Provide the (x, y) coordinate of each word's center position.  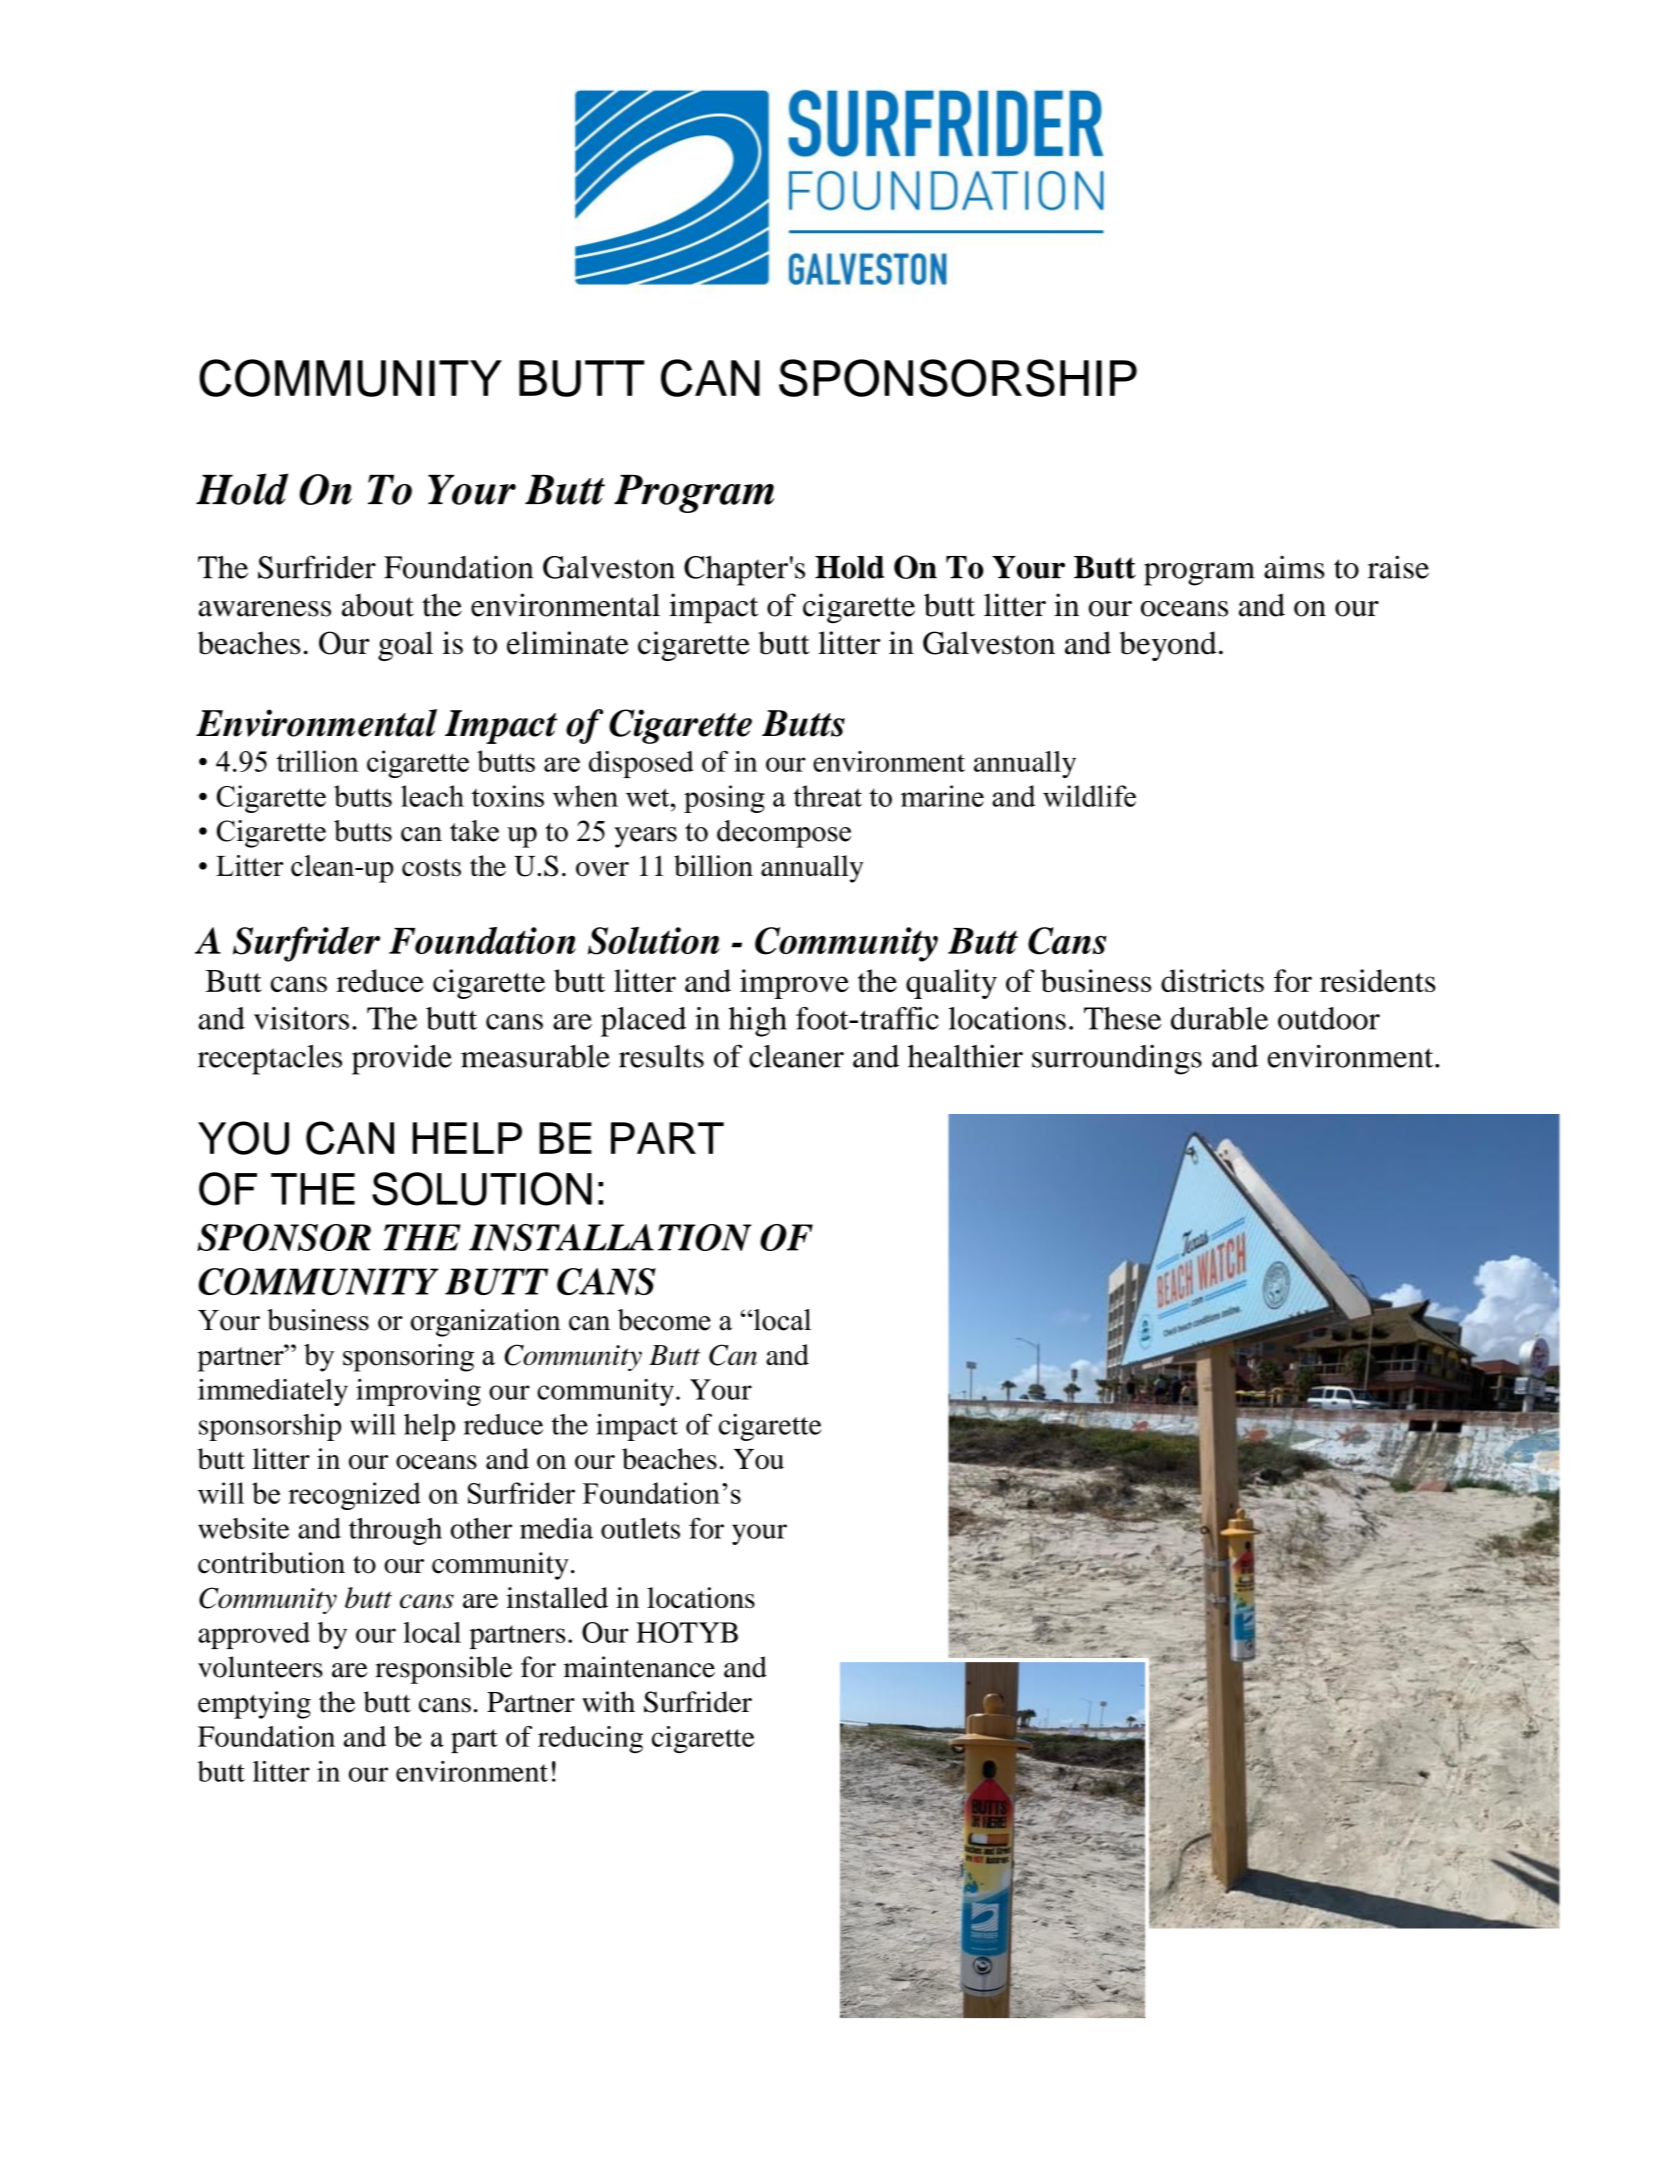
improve (794, 984)
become (664, 1320)
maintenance (639, 1667)
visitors (301, 1018)
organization (486, 1323)
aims (1294, 567)
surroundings (1117, 1059)
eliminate (568, 643)
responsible (443, 1670)
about (378, 605)
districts (1212, 980)
